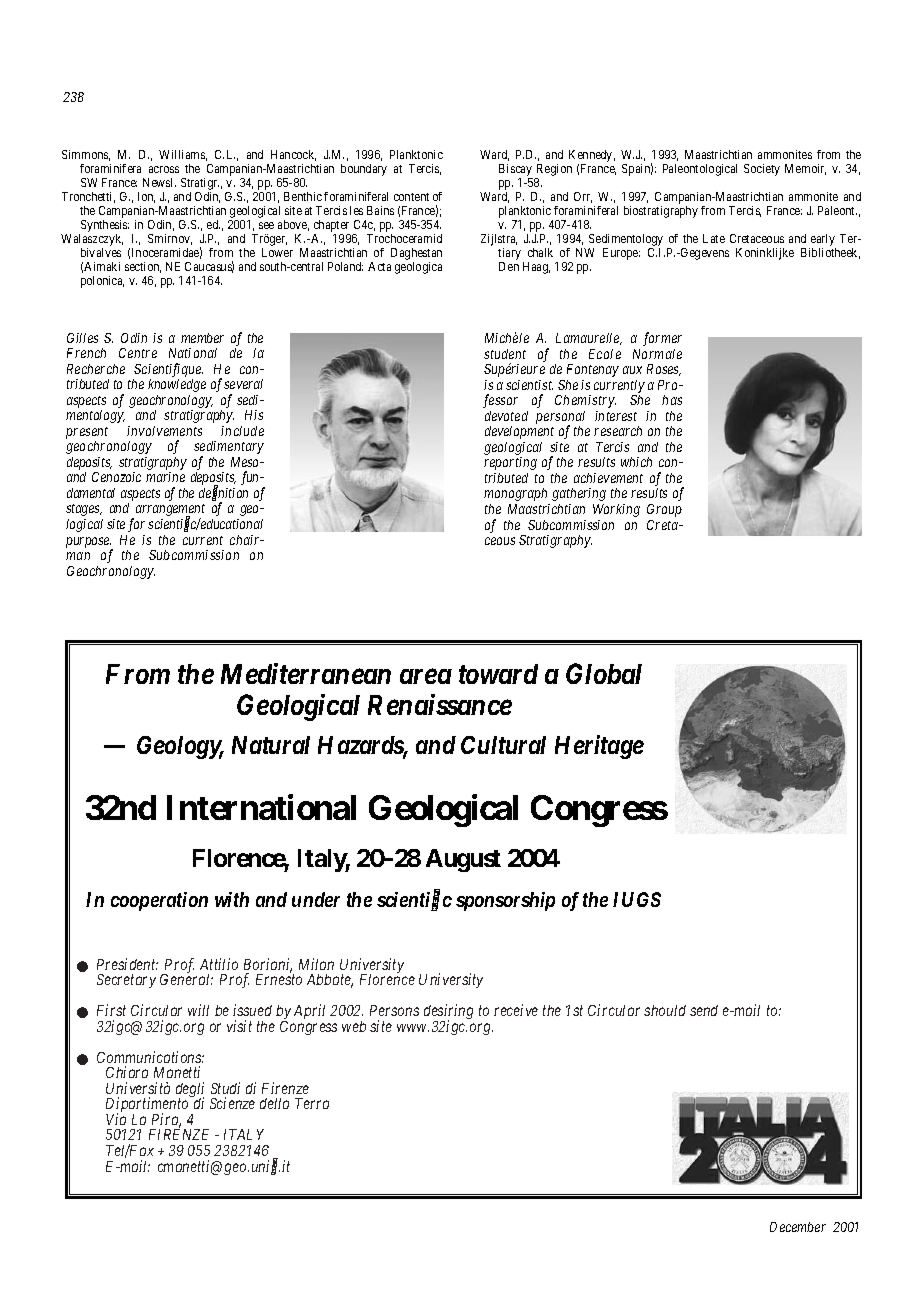 The height and width of the screenshot is (1308, 924). I want to click on President, so click(127, 964).
